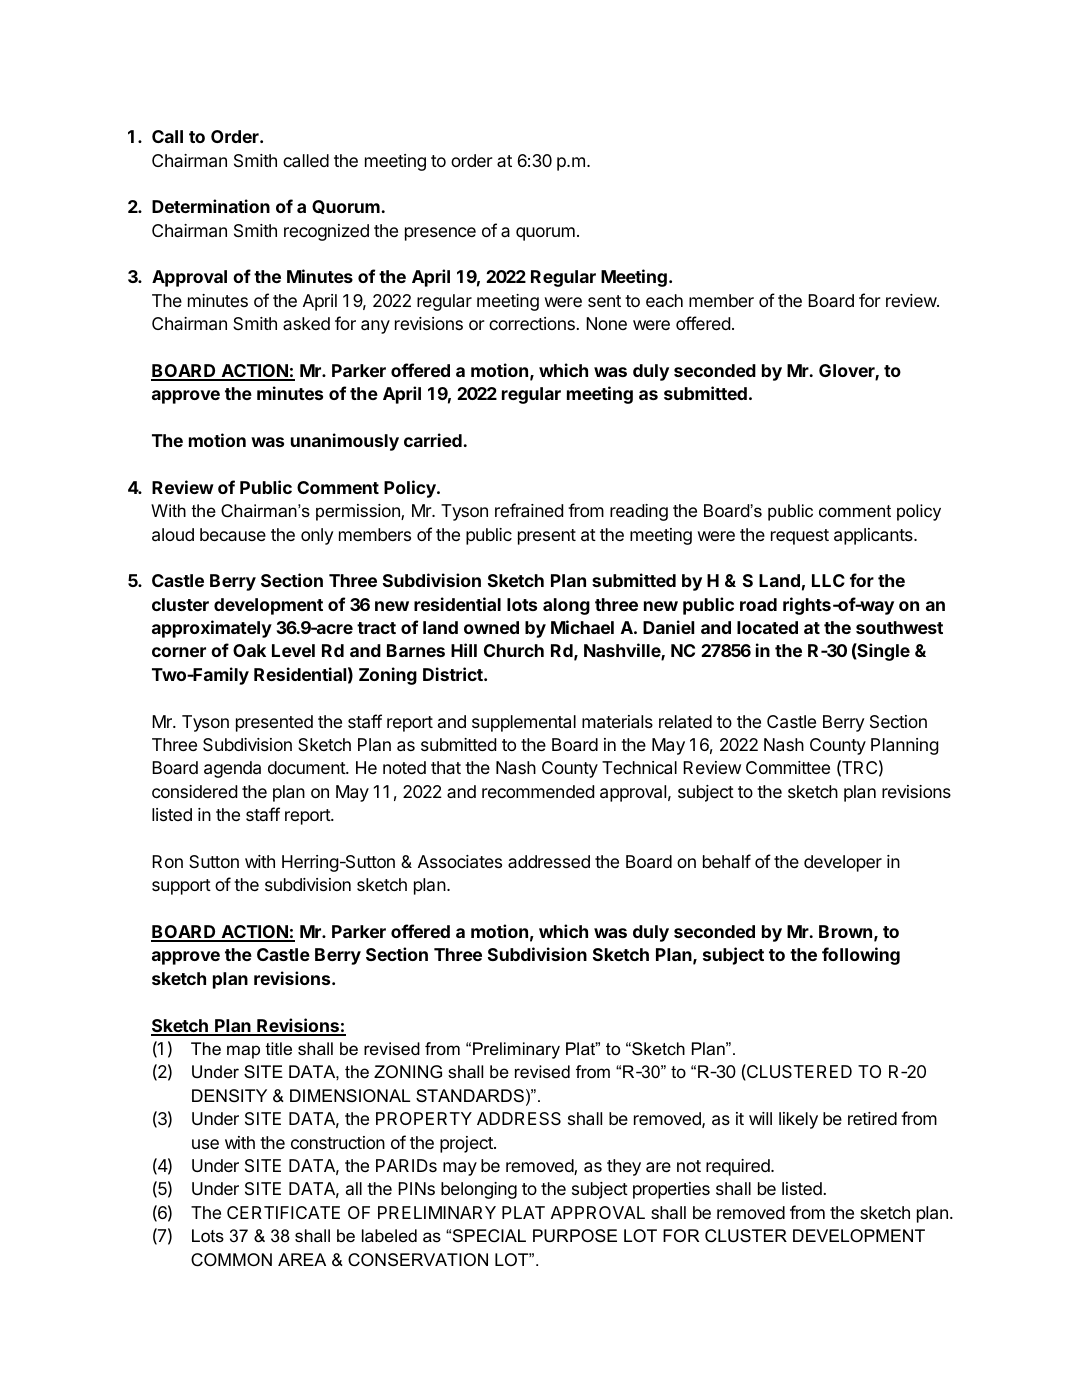 The image size is (1082, 1400). Describe the element at coordinates (279, 1048) in the screenshot. I see `title` at that location.
